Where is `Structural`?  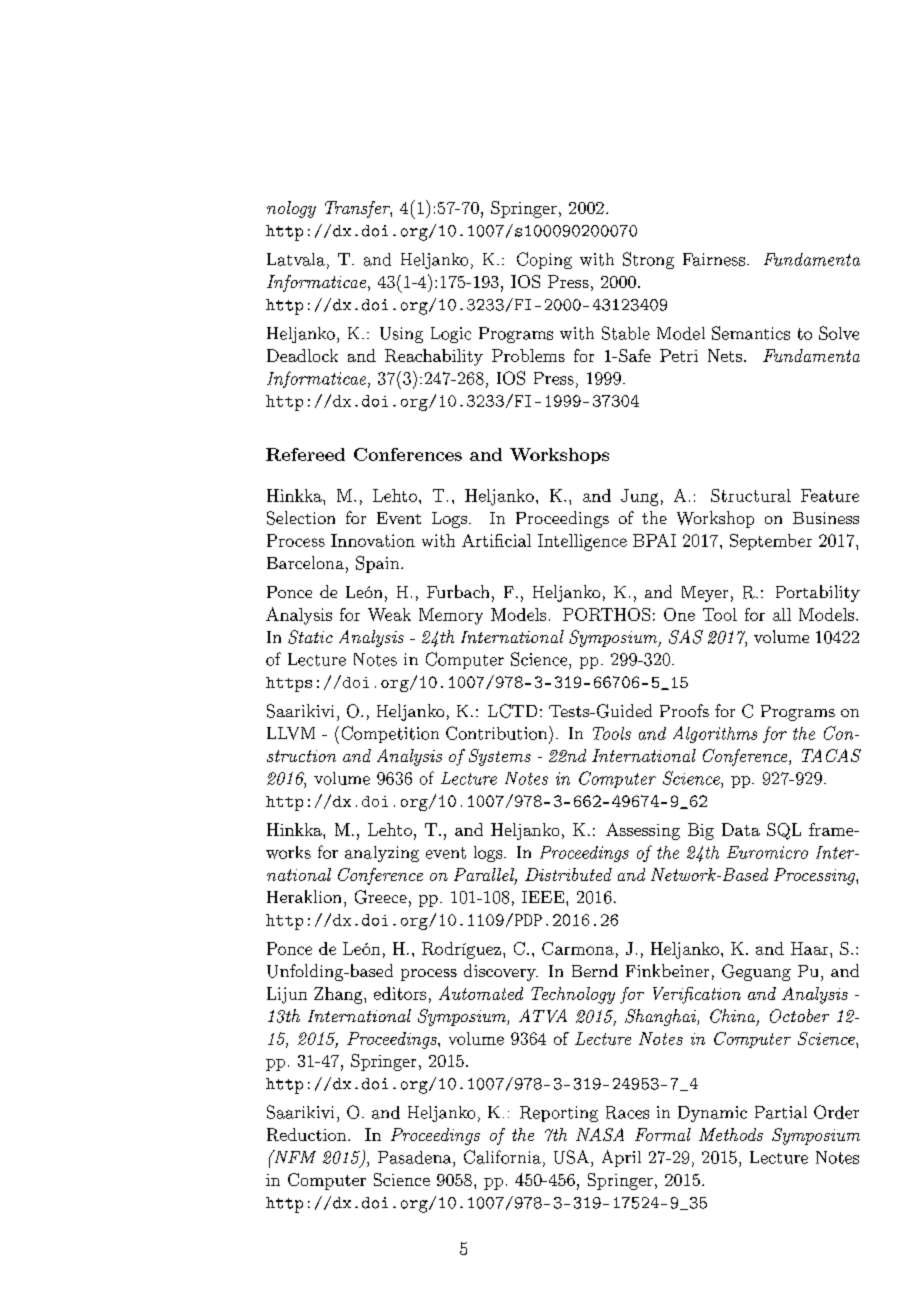
Structural is located at coordinates (751, 495).
